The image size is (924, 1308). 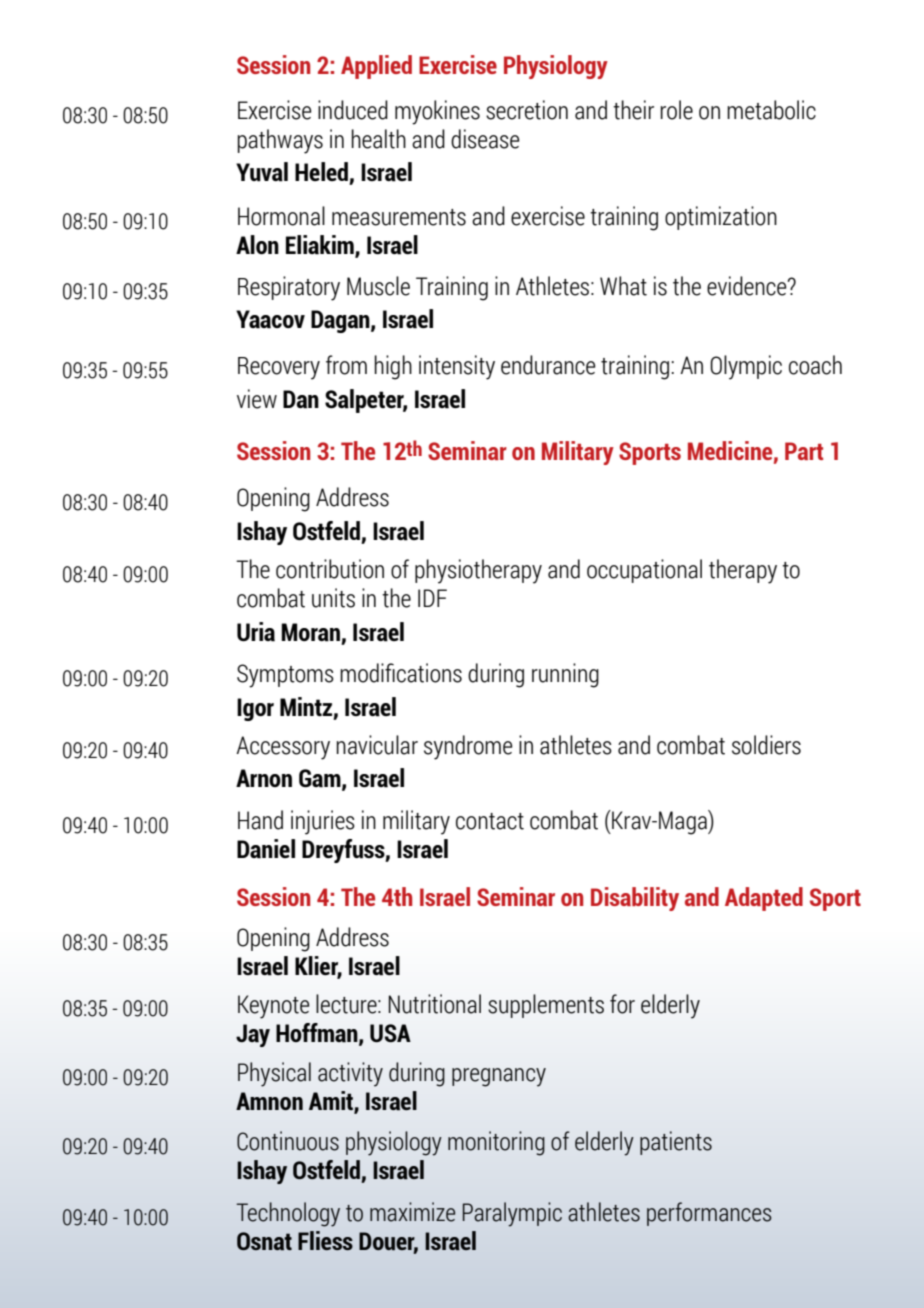 I want to click on Technology, so click(x=288, y=1214).
